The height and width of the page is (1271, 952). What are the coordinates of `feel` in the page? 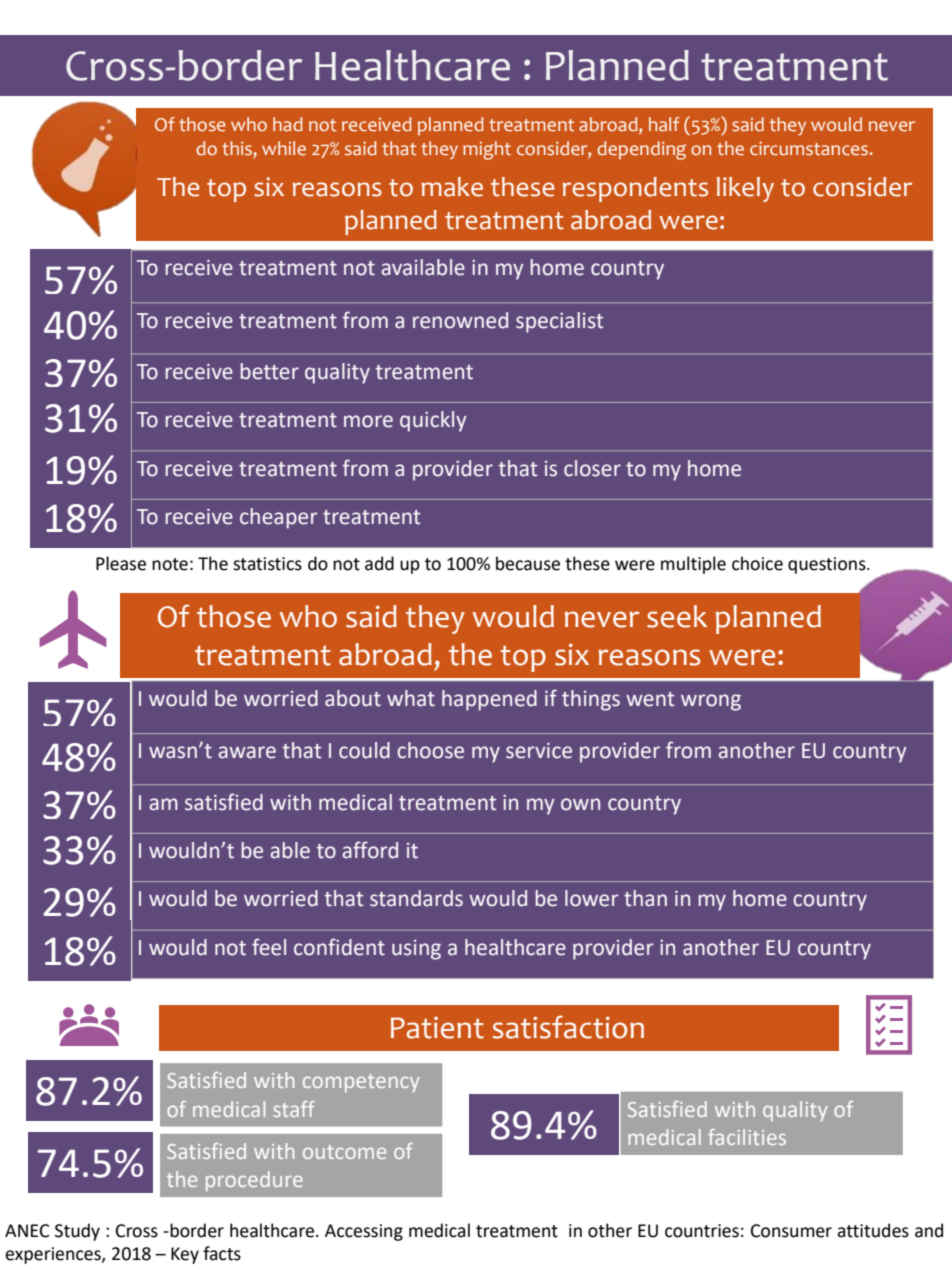 It's located at (269, 947).
